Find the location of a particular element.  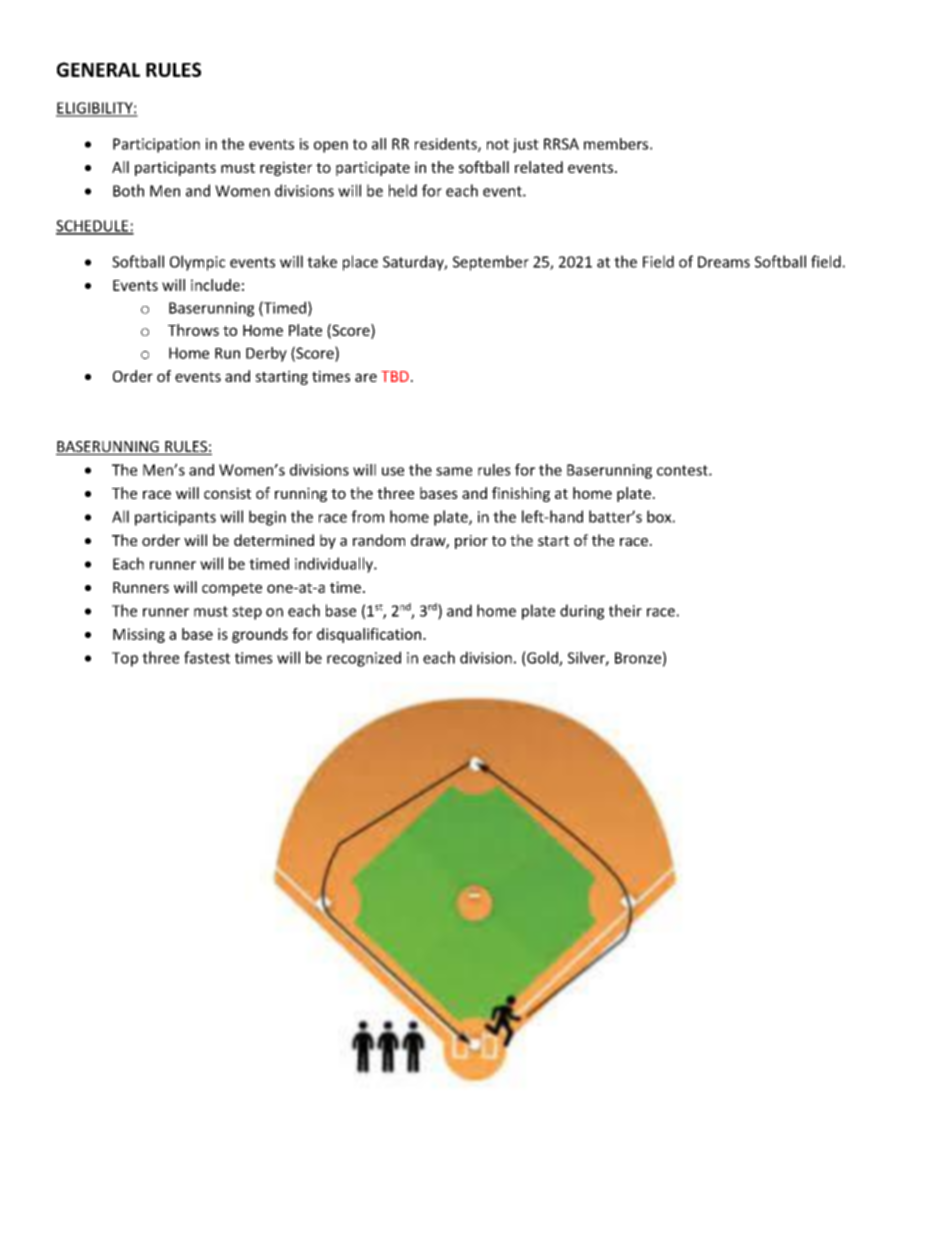

use is located at coordinates (393, 471).
